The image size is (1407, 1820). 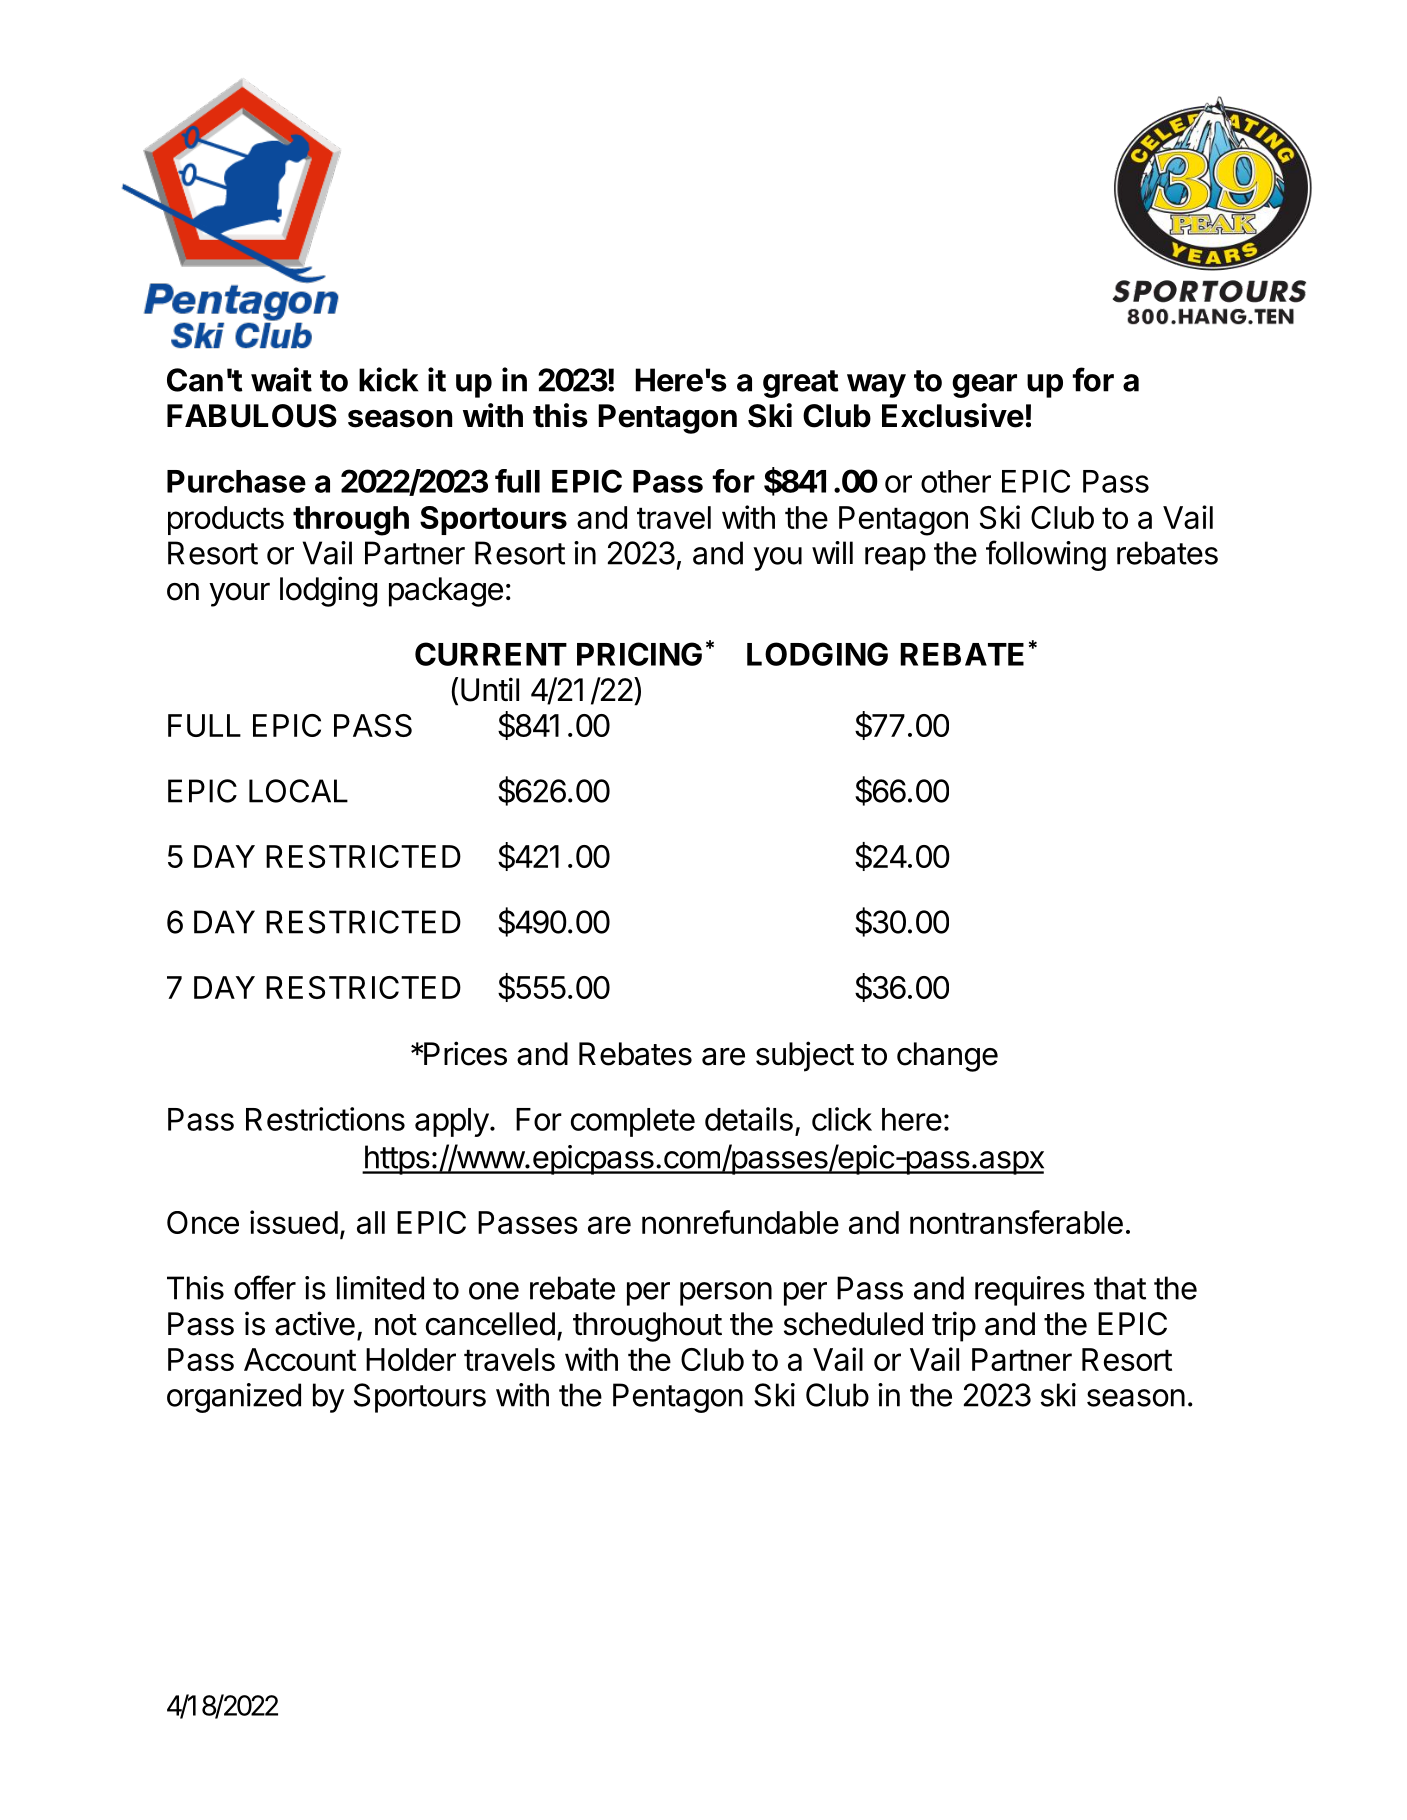 What do you see at coordinates (801, 384) in the screenshot?
I see `great` at bounding box center [801, 384].
